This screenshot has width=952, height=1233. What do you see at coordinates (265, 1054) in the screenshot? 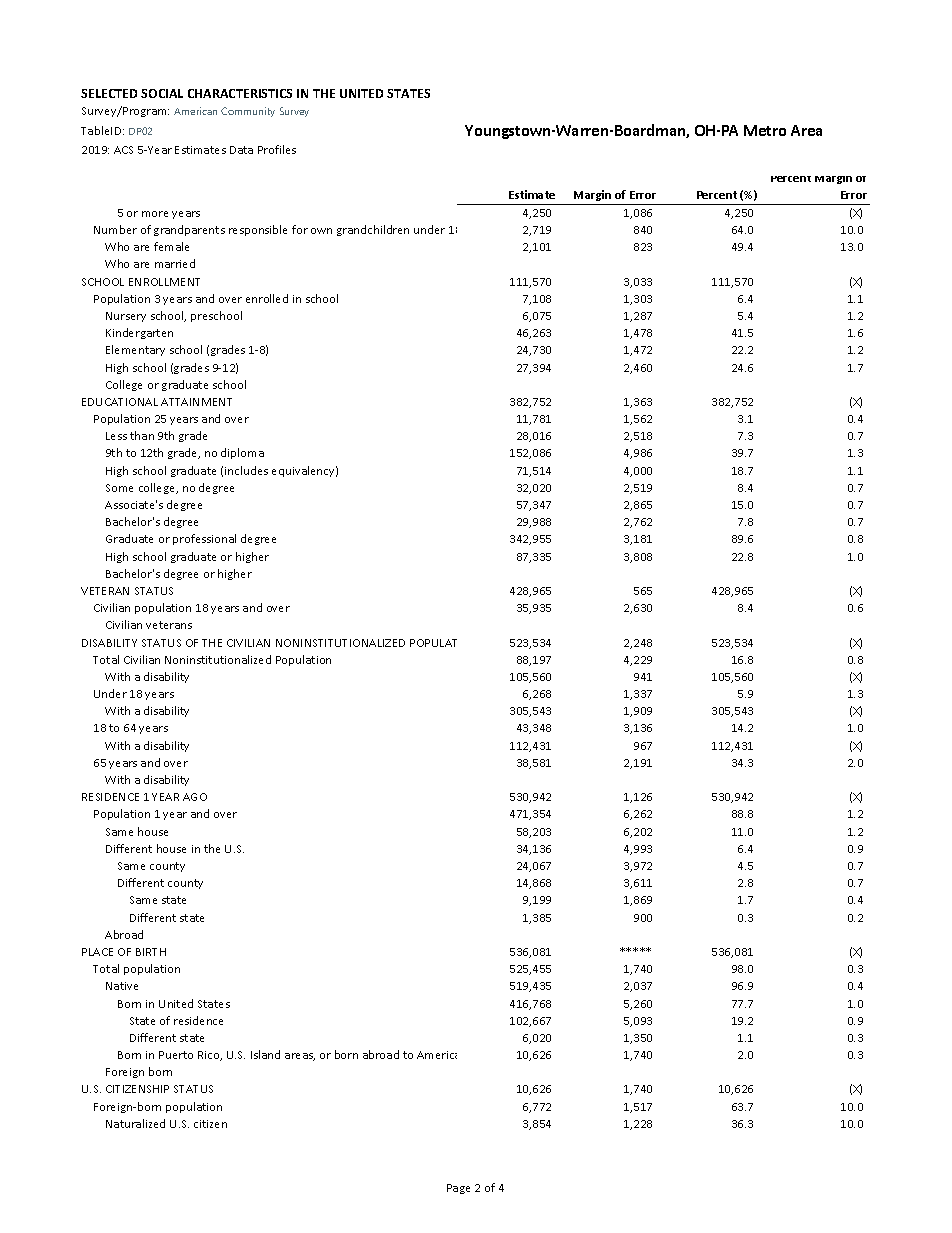
I see `Island` at bounding box center [265, 1054].
